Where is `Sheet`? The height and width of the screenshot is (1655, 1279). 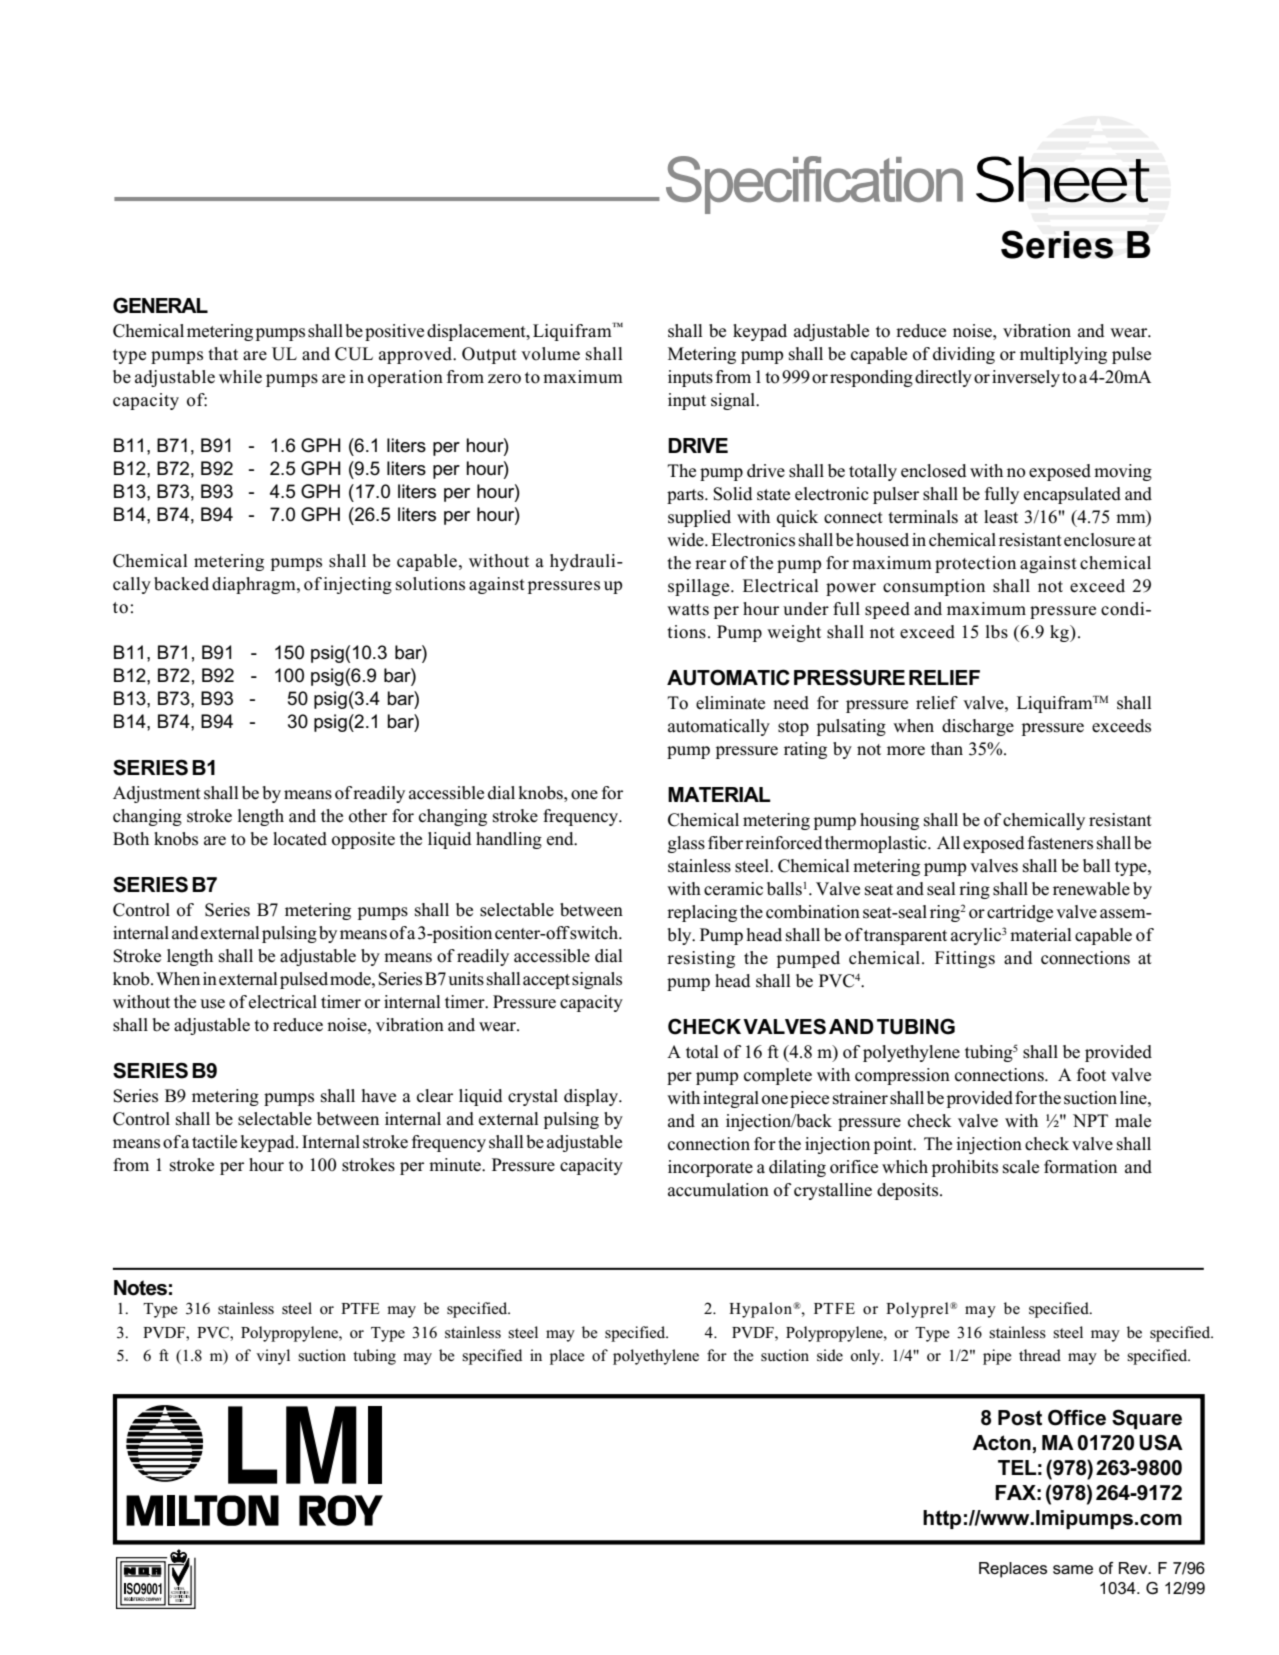 Sheet is located at coordinates (1063, 179).
